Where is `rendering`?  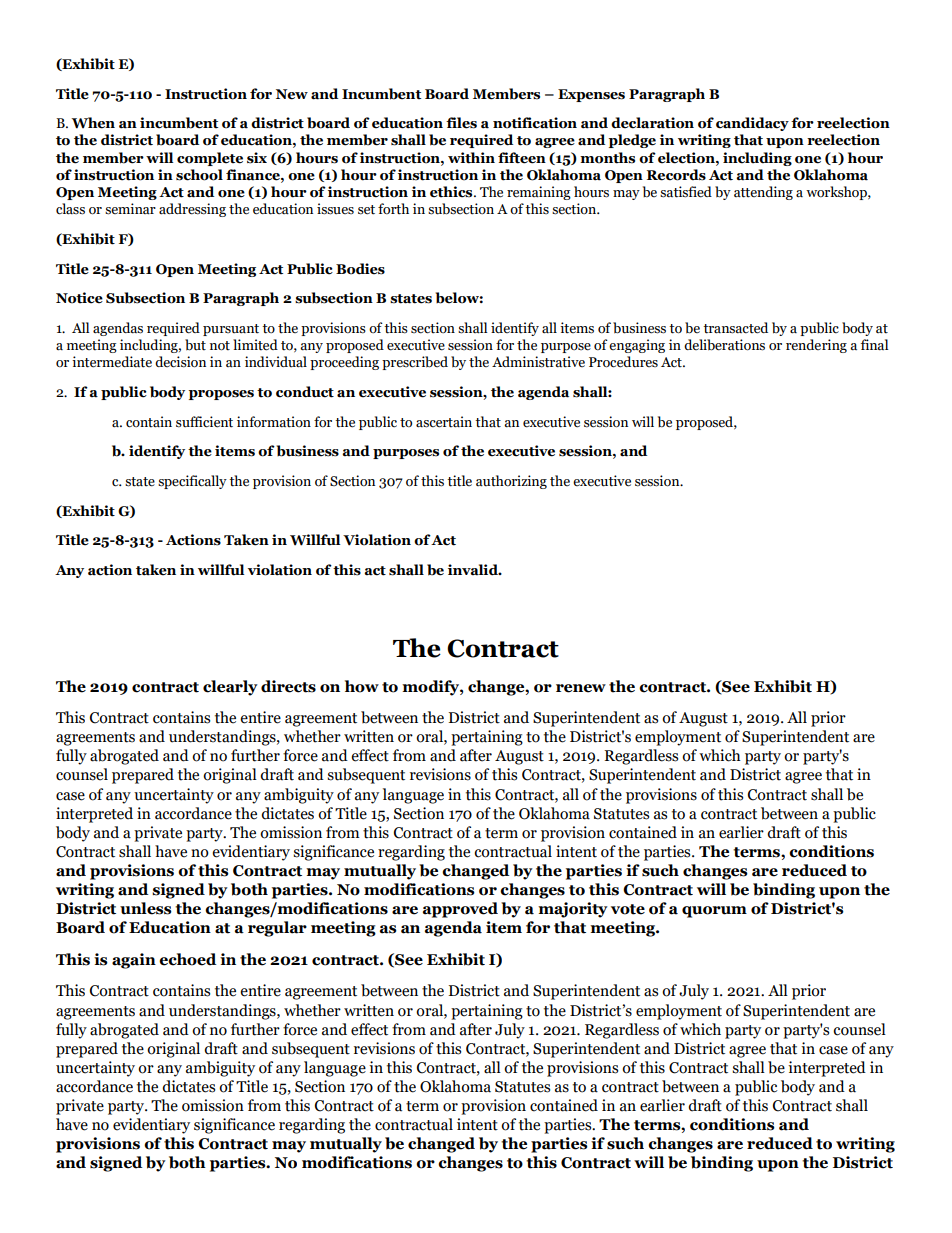 rendering is located at coordinates (816, 346).
